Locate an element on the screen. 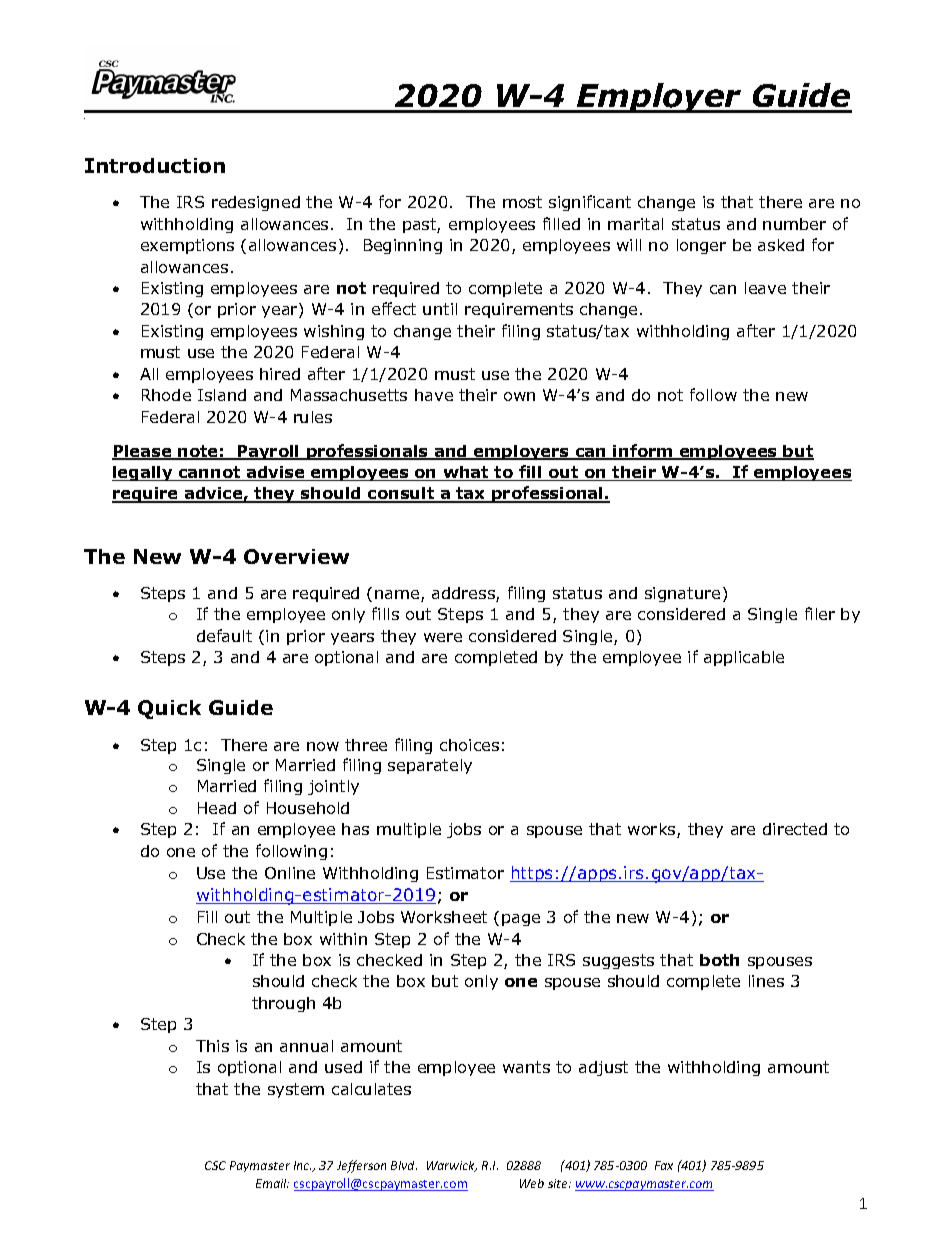  number is located at coordinates (794, 224).
